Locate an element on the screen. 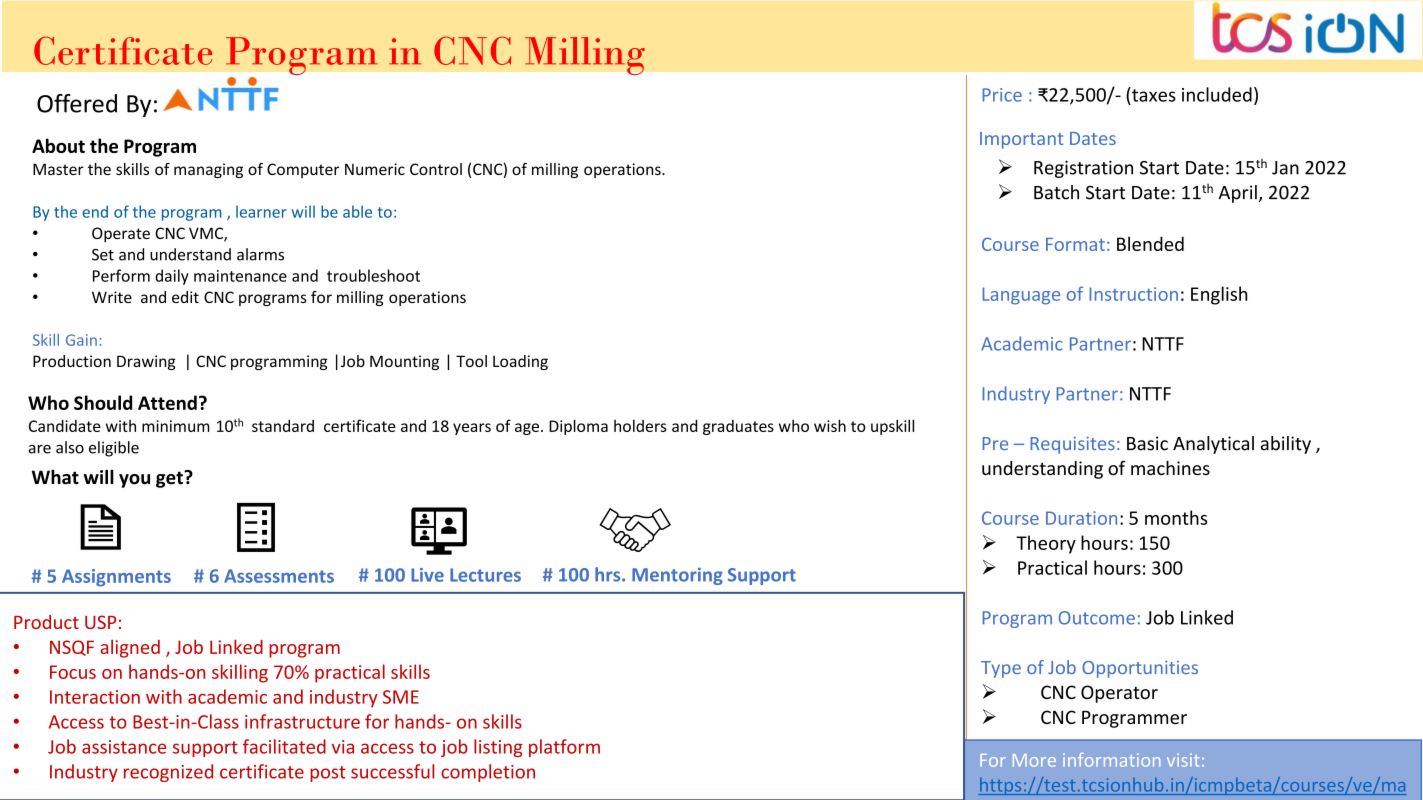  holders is located at coordinates (640, 425).
